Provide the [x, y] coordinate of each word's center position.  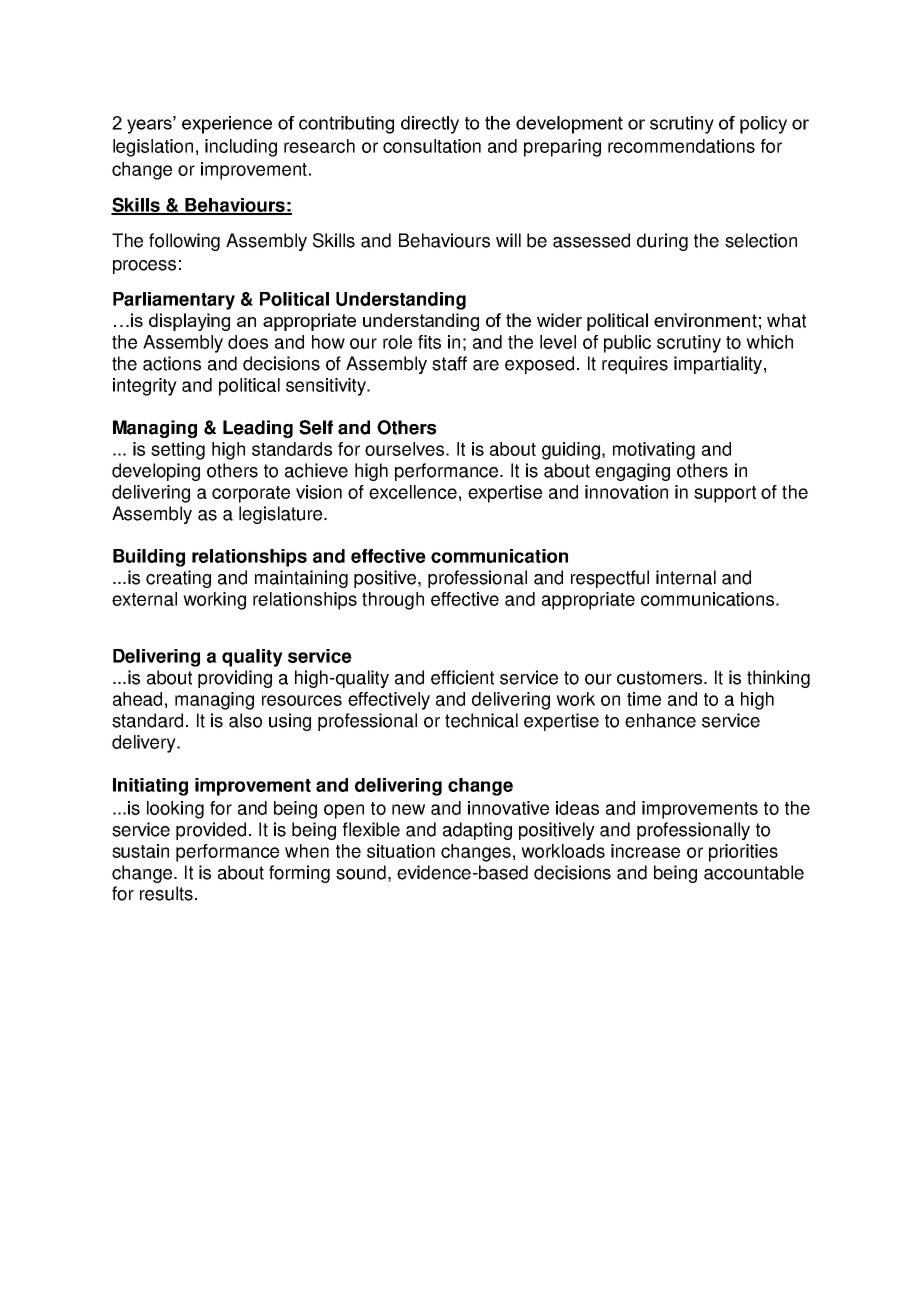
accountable [754, 872]
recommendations [681, 146]
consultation [432, 146]
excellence [413, 492]
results [166, 893]
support [725, 494]
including [241, 148]
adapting [477, 831]
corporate [251, 494]
